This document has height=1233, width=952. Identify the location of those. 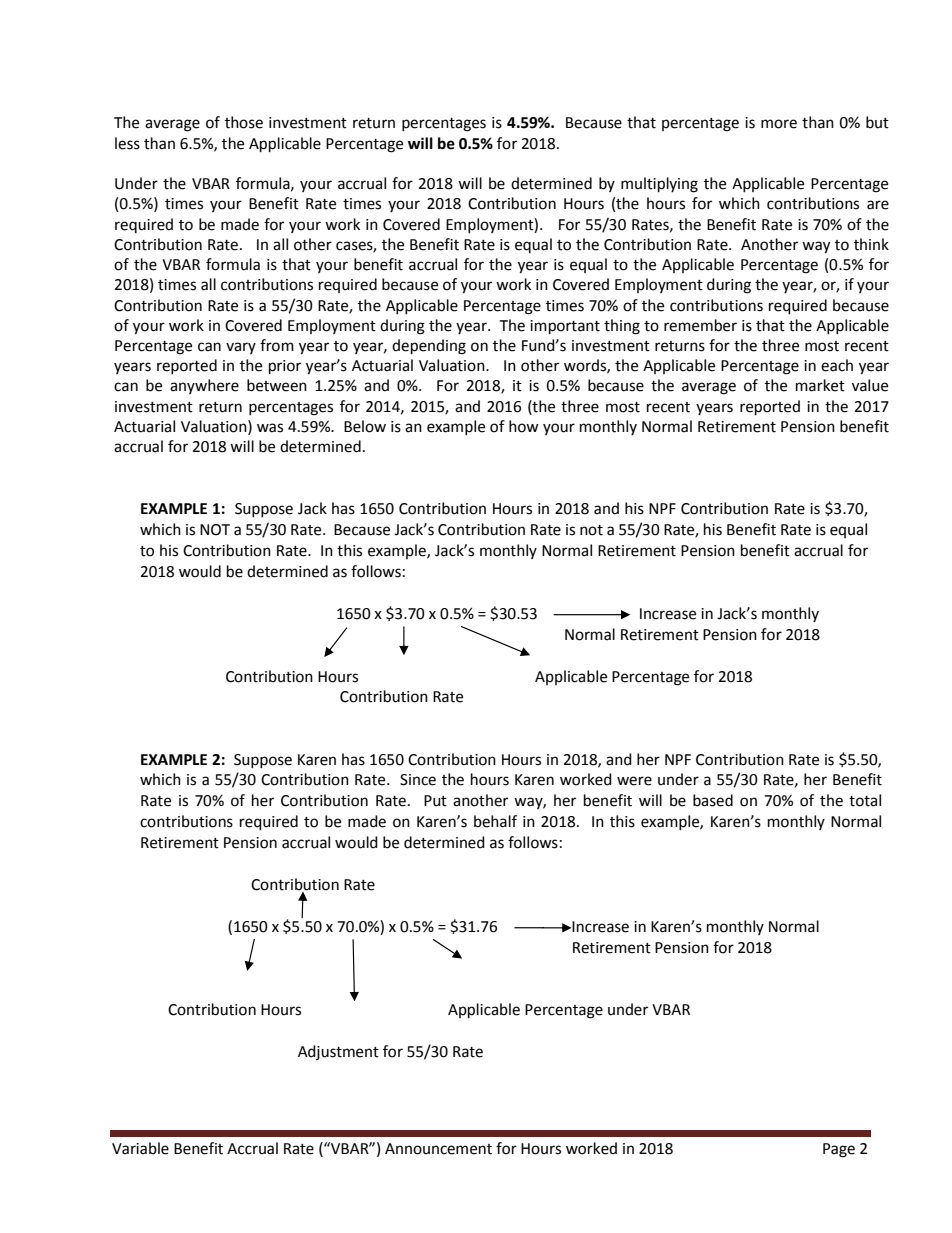
(244, 122).
